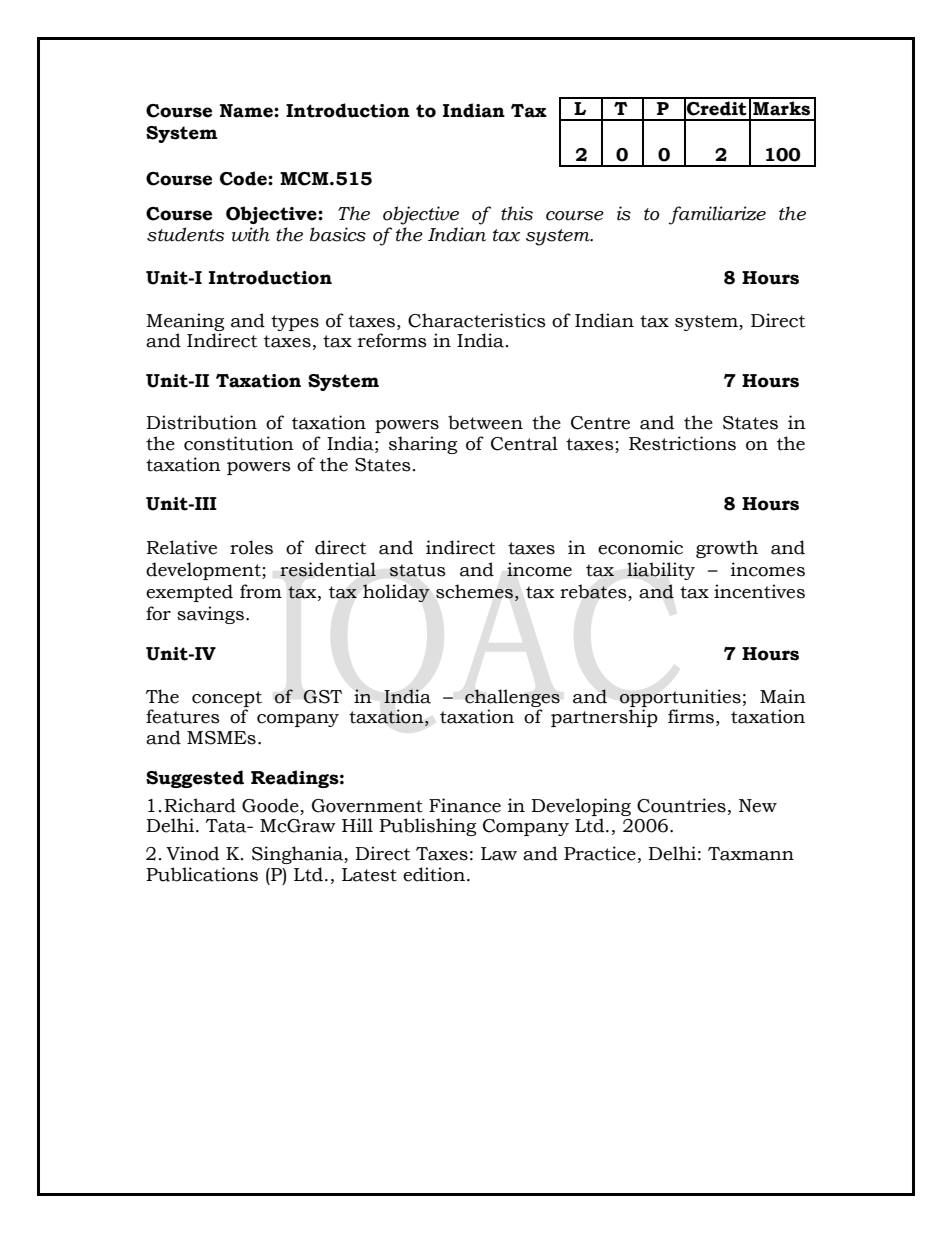 The width and height of the page is (952, 1233). What do you see at coordinates (600, 423) in the page?
I see `Centre` at bounding box center [600, 423].
